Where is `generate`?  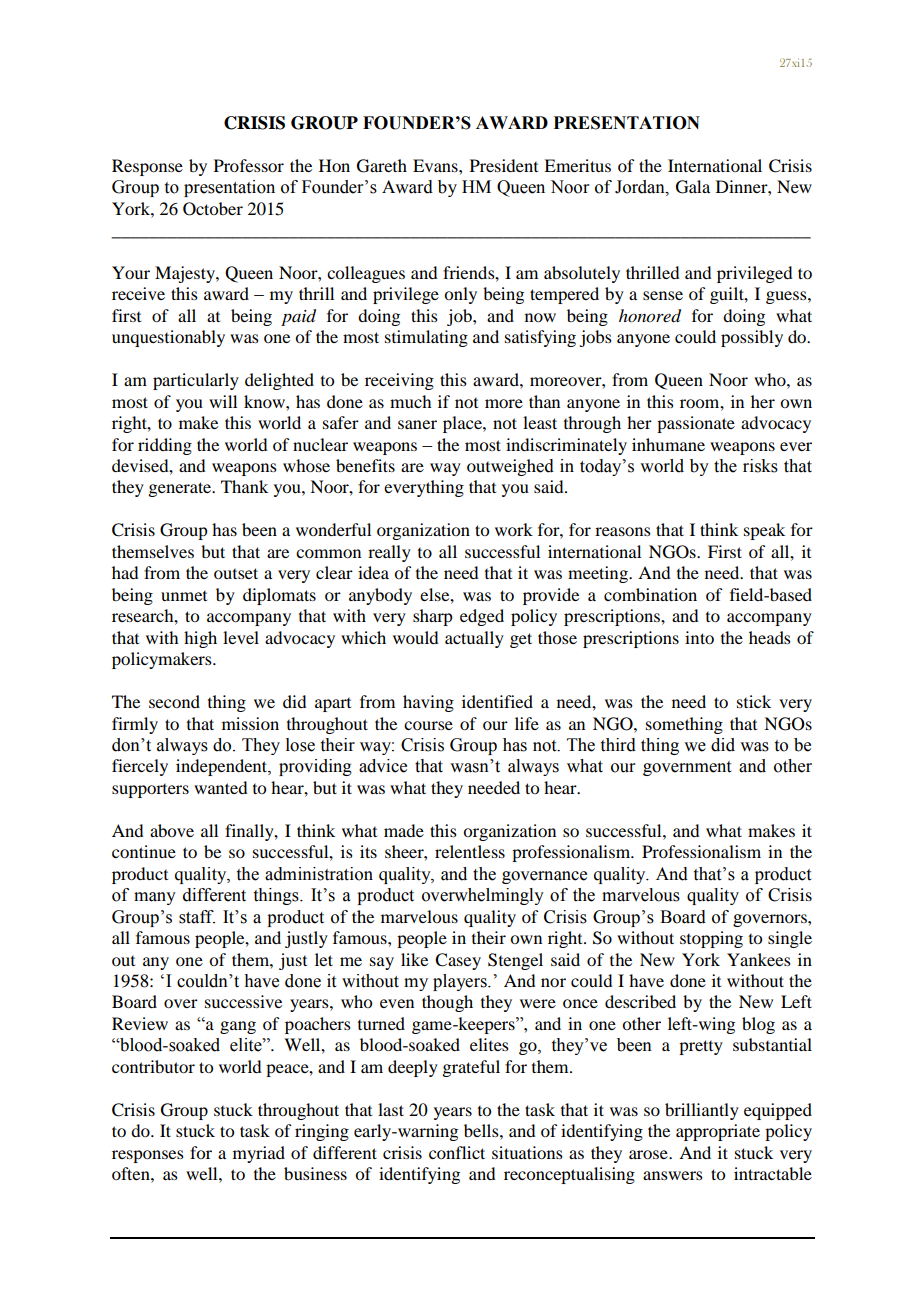
generate is located at coordinates (181, 489).
